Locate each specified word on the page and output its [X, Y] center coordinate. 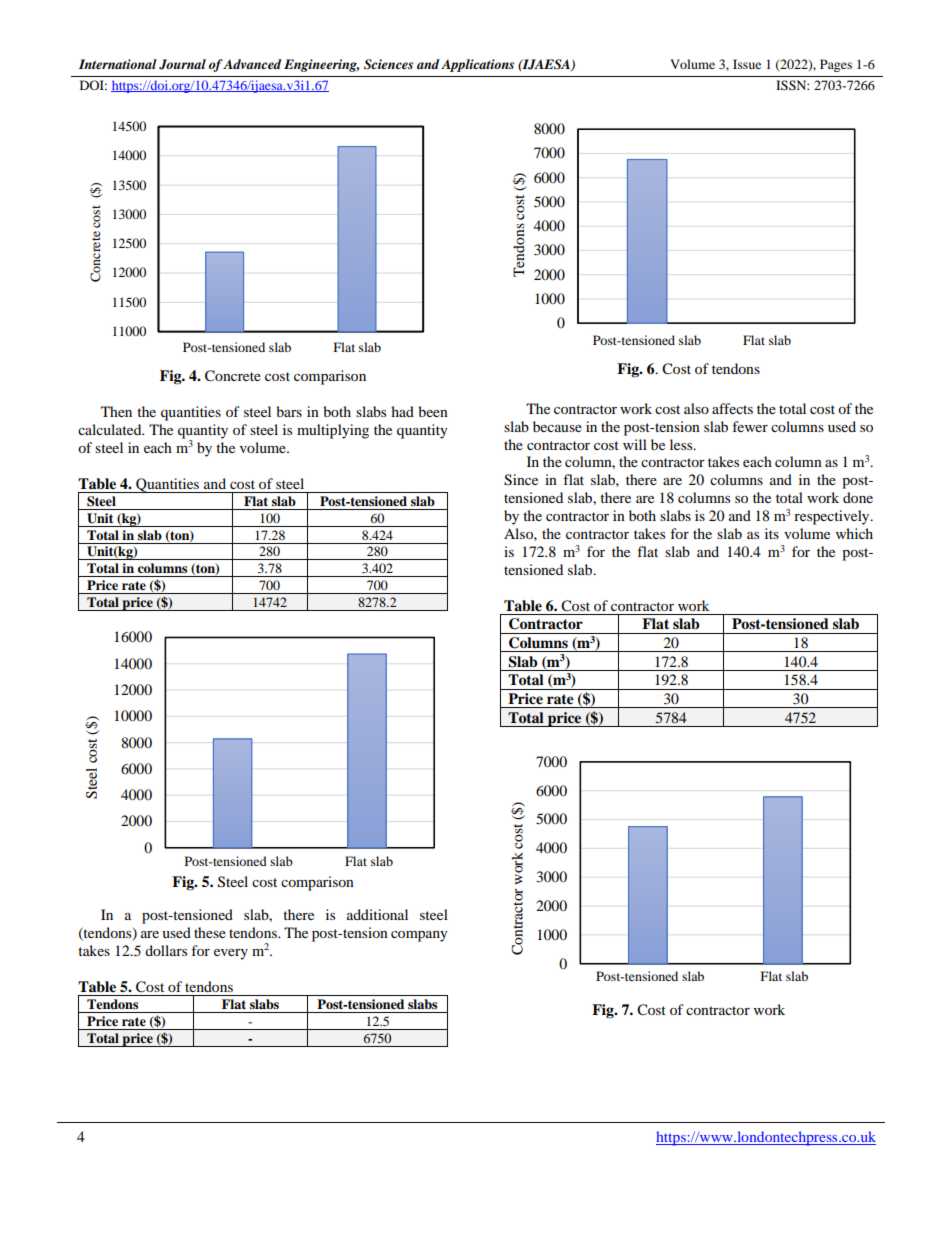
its [772, 533]
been [433, 411]
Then [116, 411]
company [419, 936]
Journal [182, 64]
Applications [477, 65]
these [210, 932]
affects [732, 408]
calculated [111, 429]
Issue [747, 64]
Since [521, 480]
